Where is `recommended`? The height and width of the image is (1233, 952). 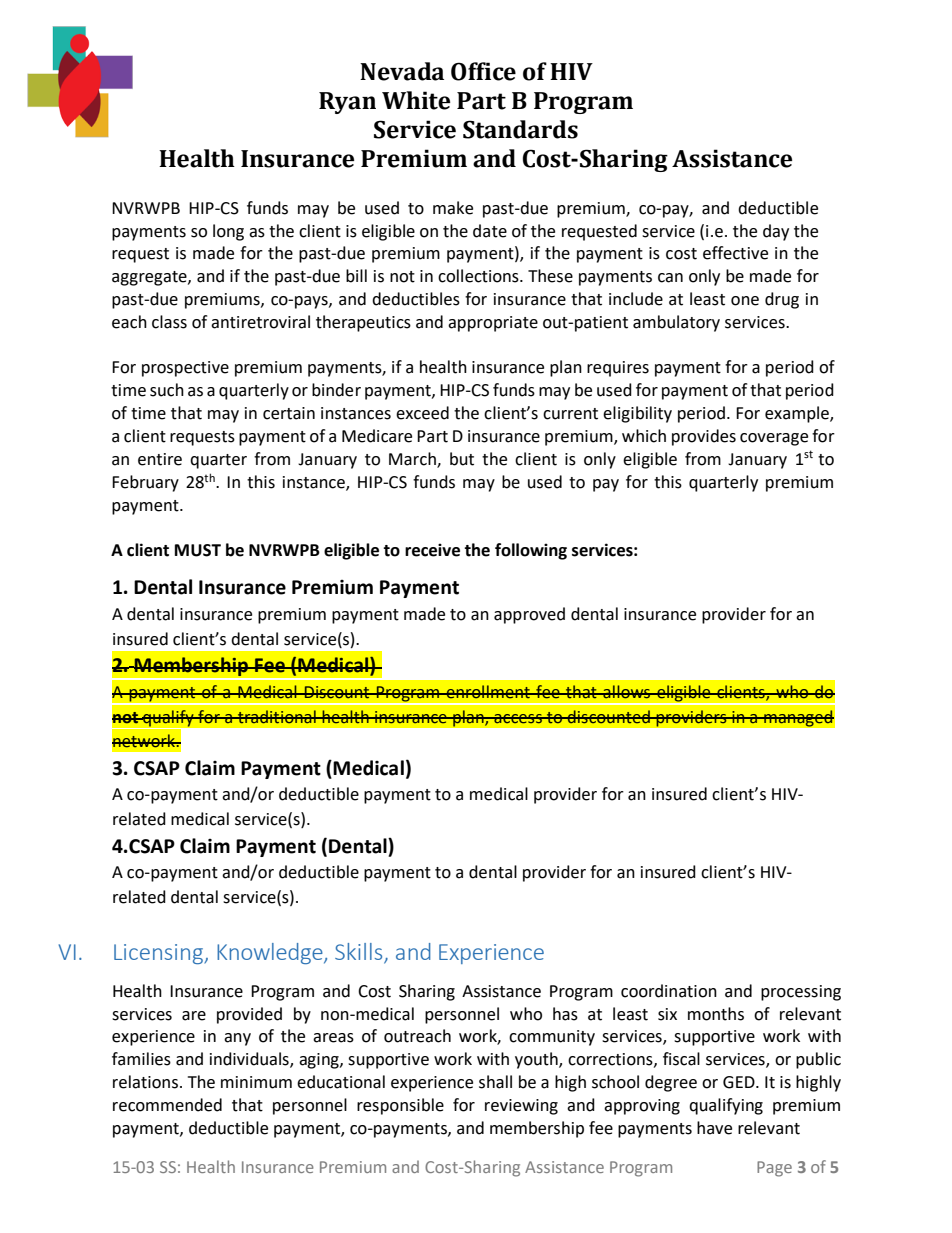
recommended is located at coordinates (167, 1105).
